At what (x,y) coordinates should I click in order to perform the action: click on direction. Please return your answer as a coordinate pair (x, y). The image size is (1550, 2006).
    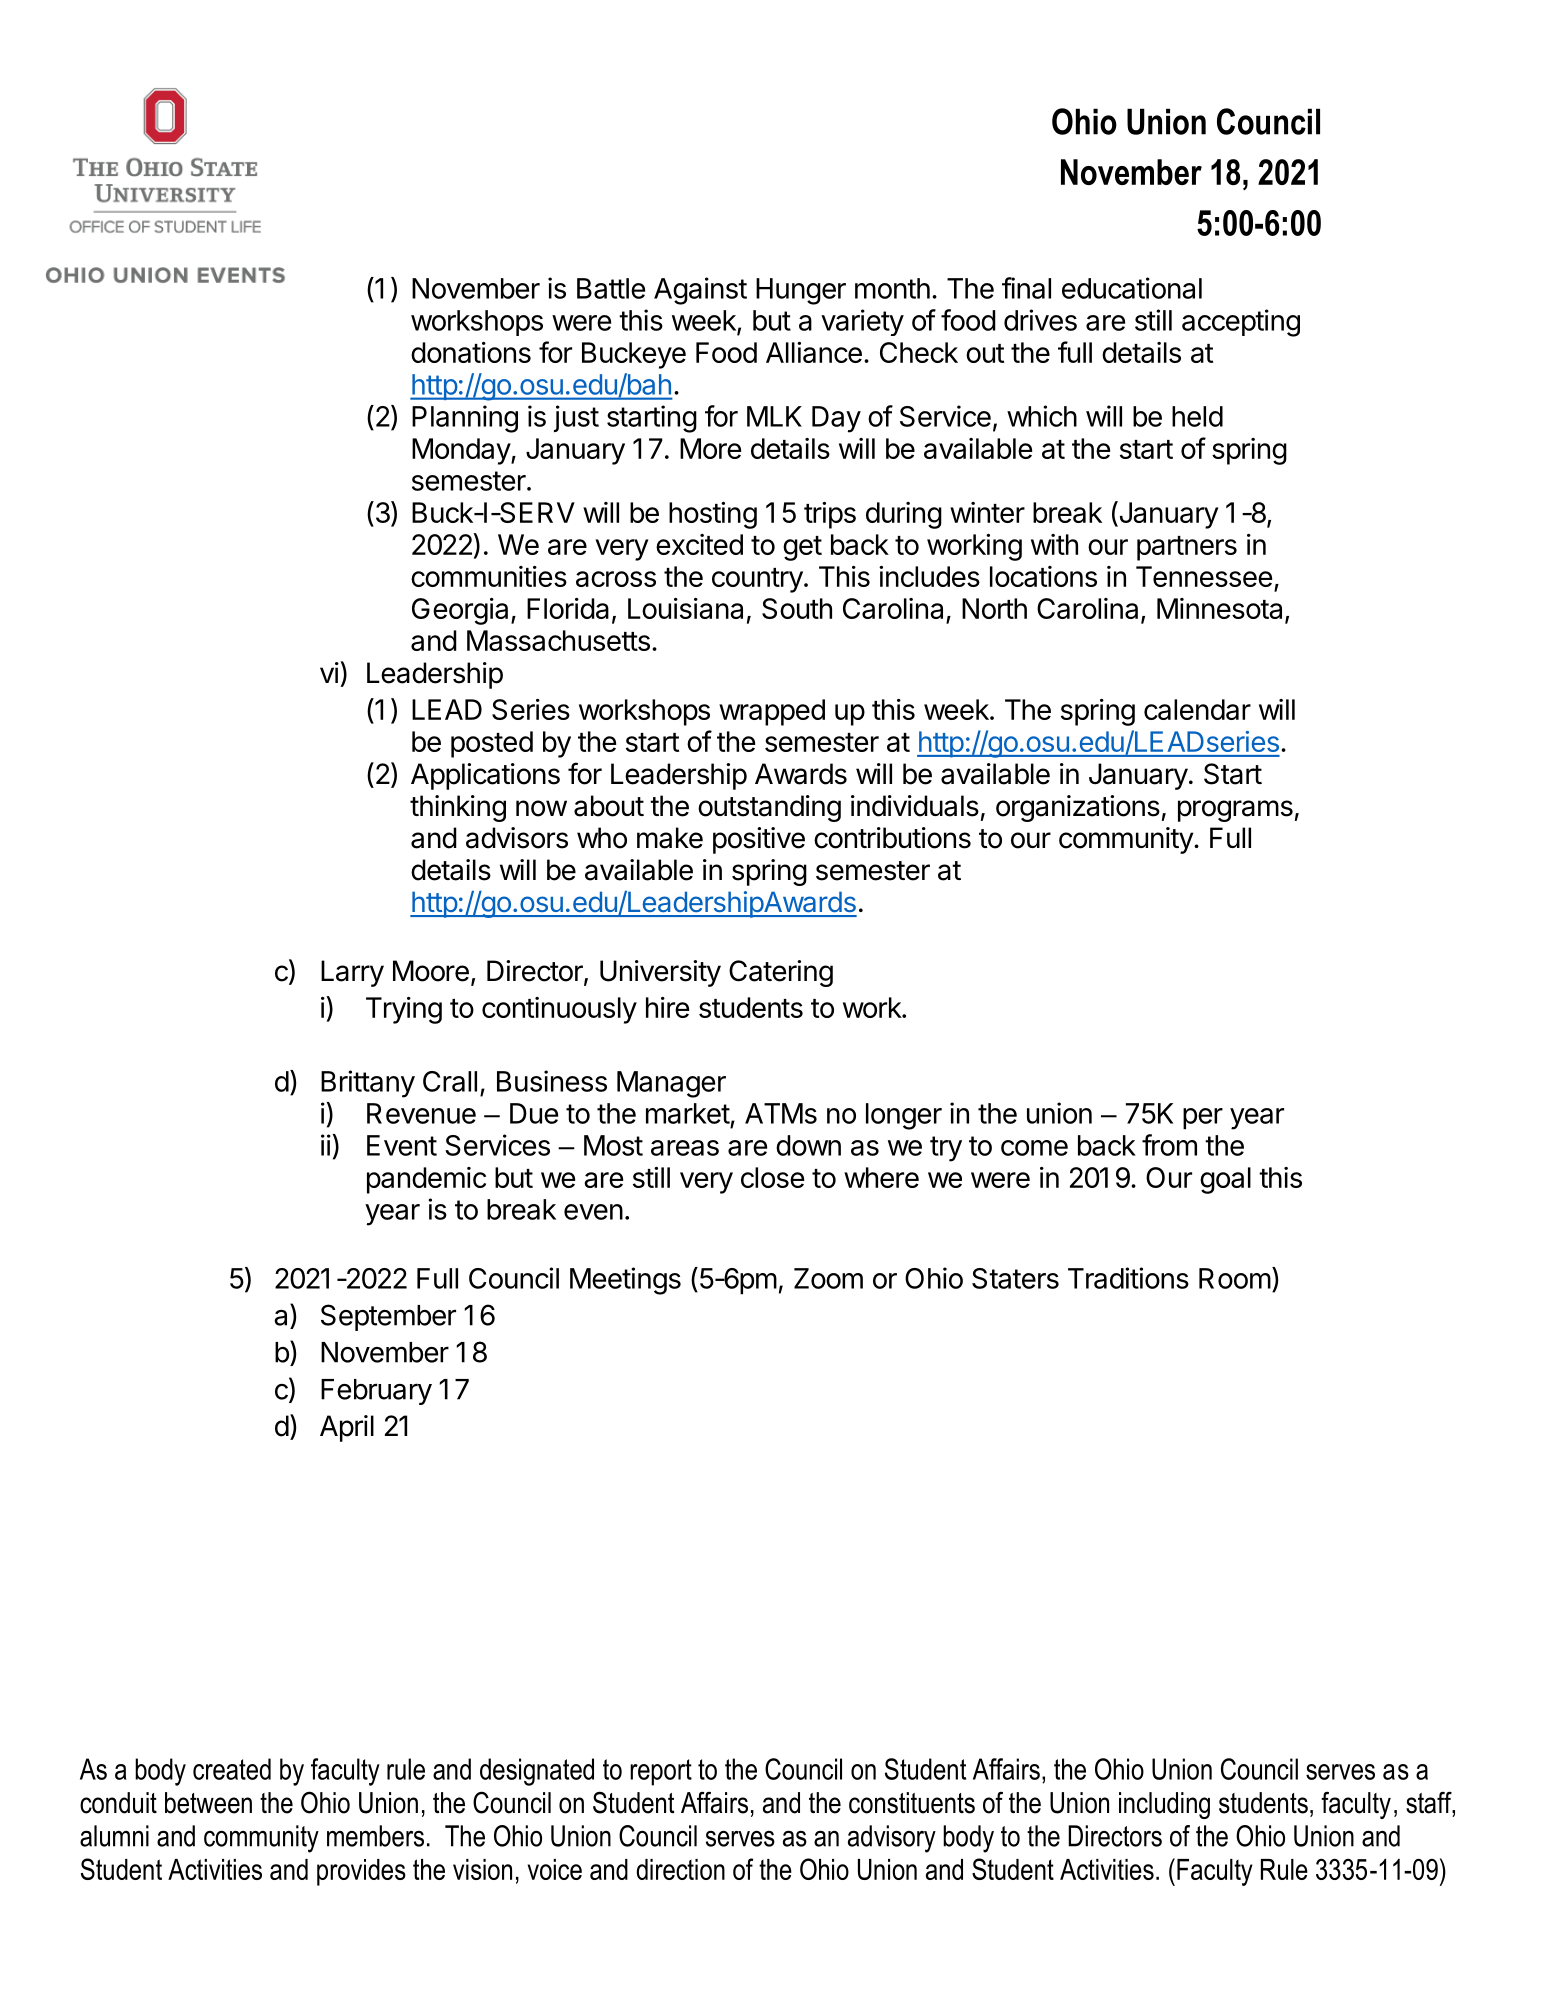
    Looking at the image, I should click on (680, 1869).
